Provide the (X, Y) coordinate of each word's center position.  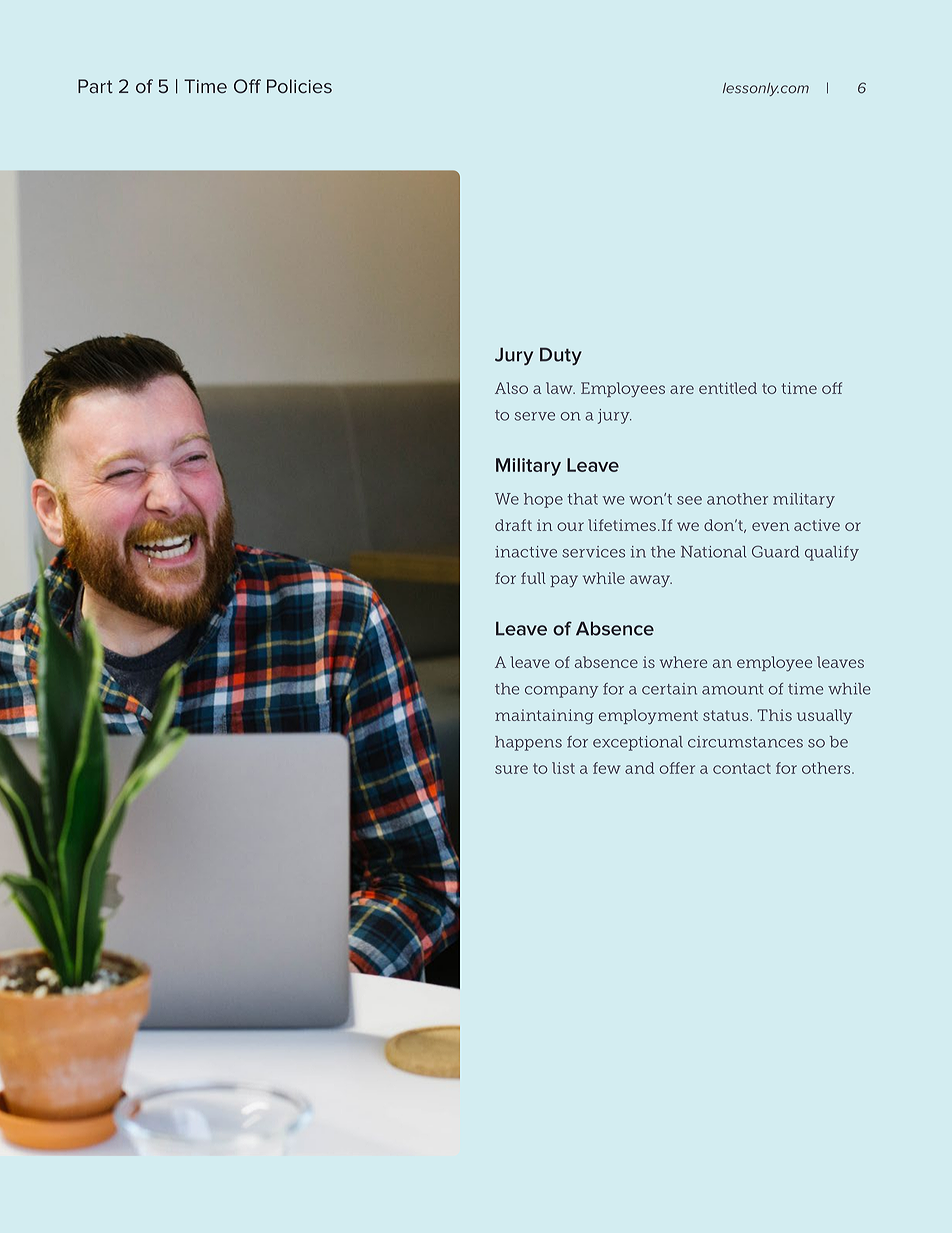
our (570, 526)
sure (511, 769)
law (560, 388)
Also (511, 388)
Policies (299, 86)
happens (528, 743)
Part (95, 86)
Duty (561, 356)
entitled (728, 388)
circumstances (745, 742)
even (771, 526)
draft (513, 525)
